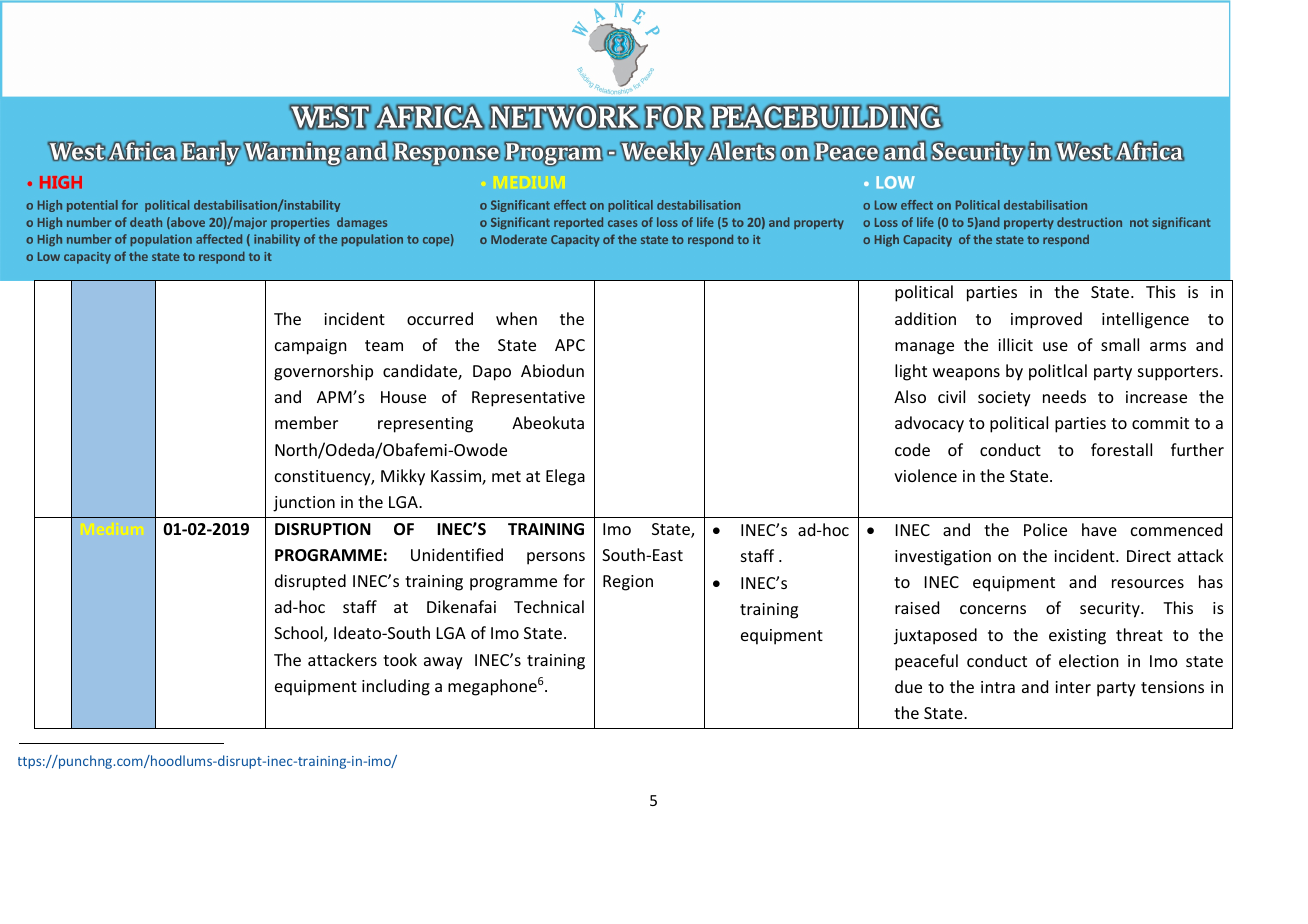  Describe the element at coordinates (1073, 687) in the screenshot. I see `inter` at that location.
